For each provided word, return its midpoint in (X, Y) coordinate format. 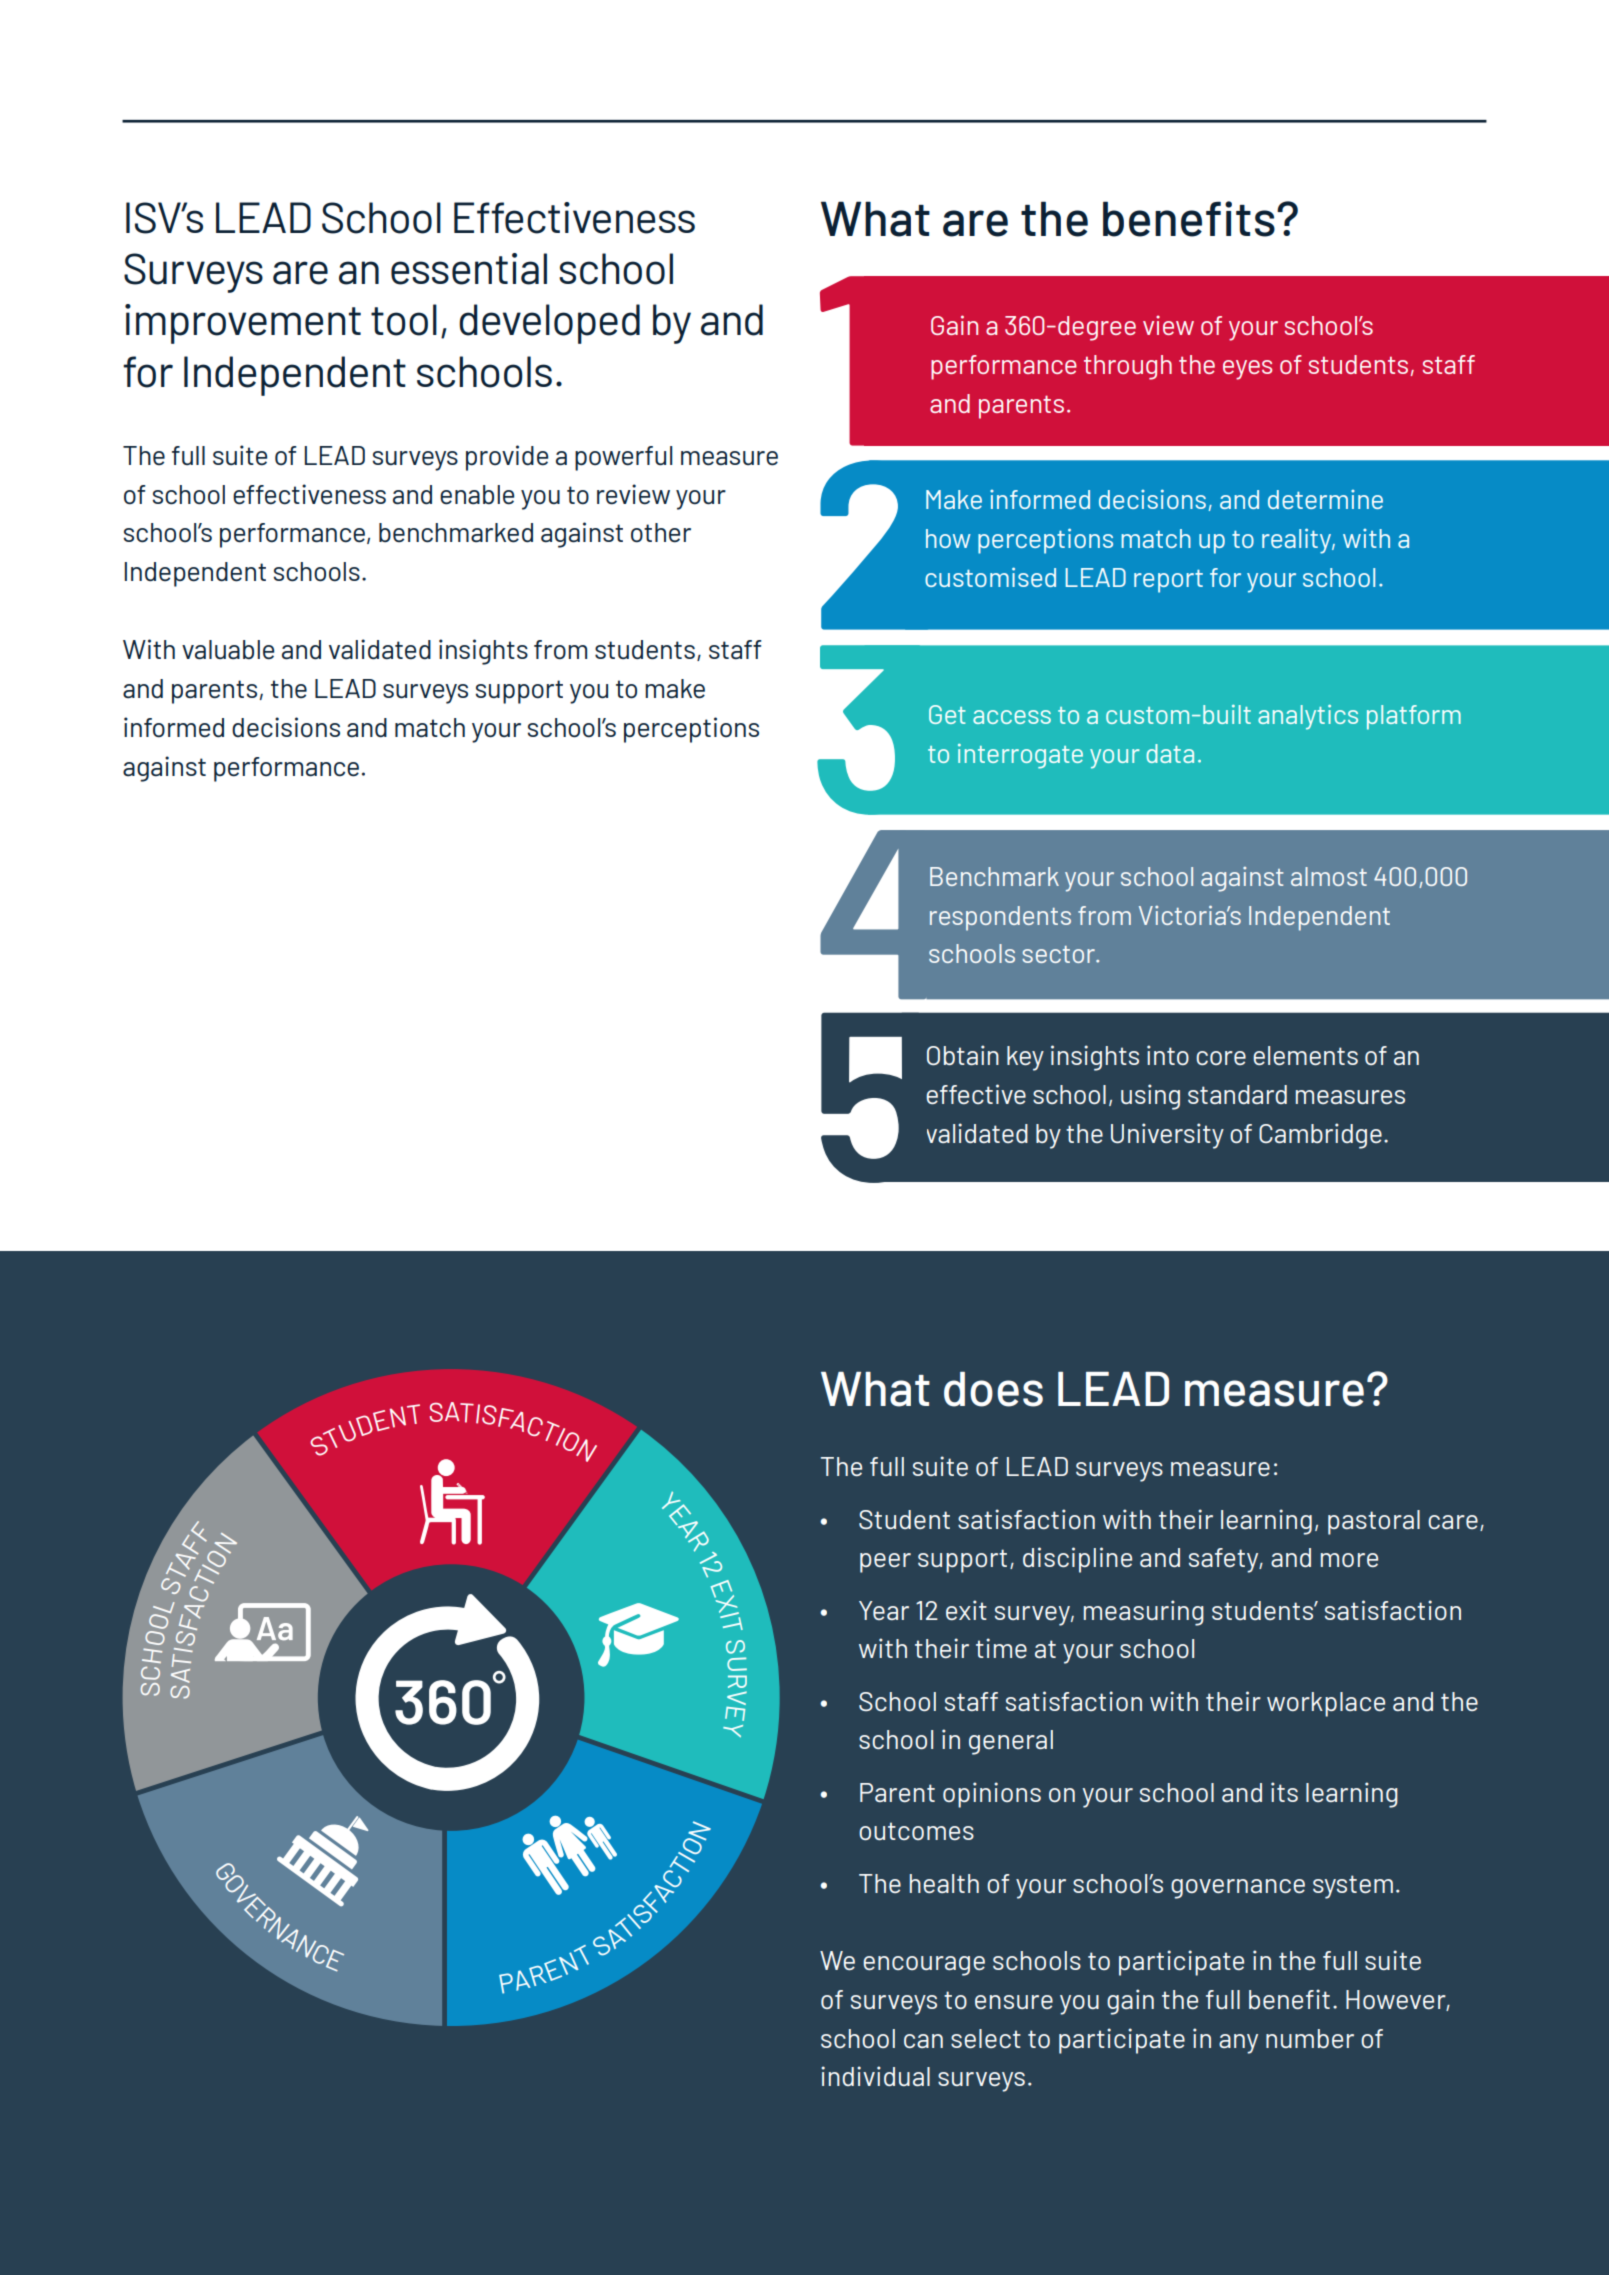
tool (404, 320)
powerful (623, 458)
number (1310, 2038)
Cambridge (1320, 1136)
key (1025, 1058)
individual (875, 2076)
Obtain (963, 1055)
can (923, 2041)
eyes (1247, 370)
